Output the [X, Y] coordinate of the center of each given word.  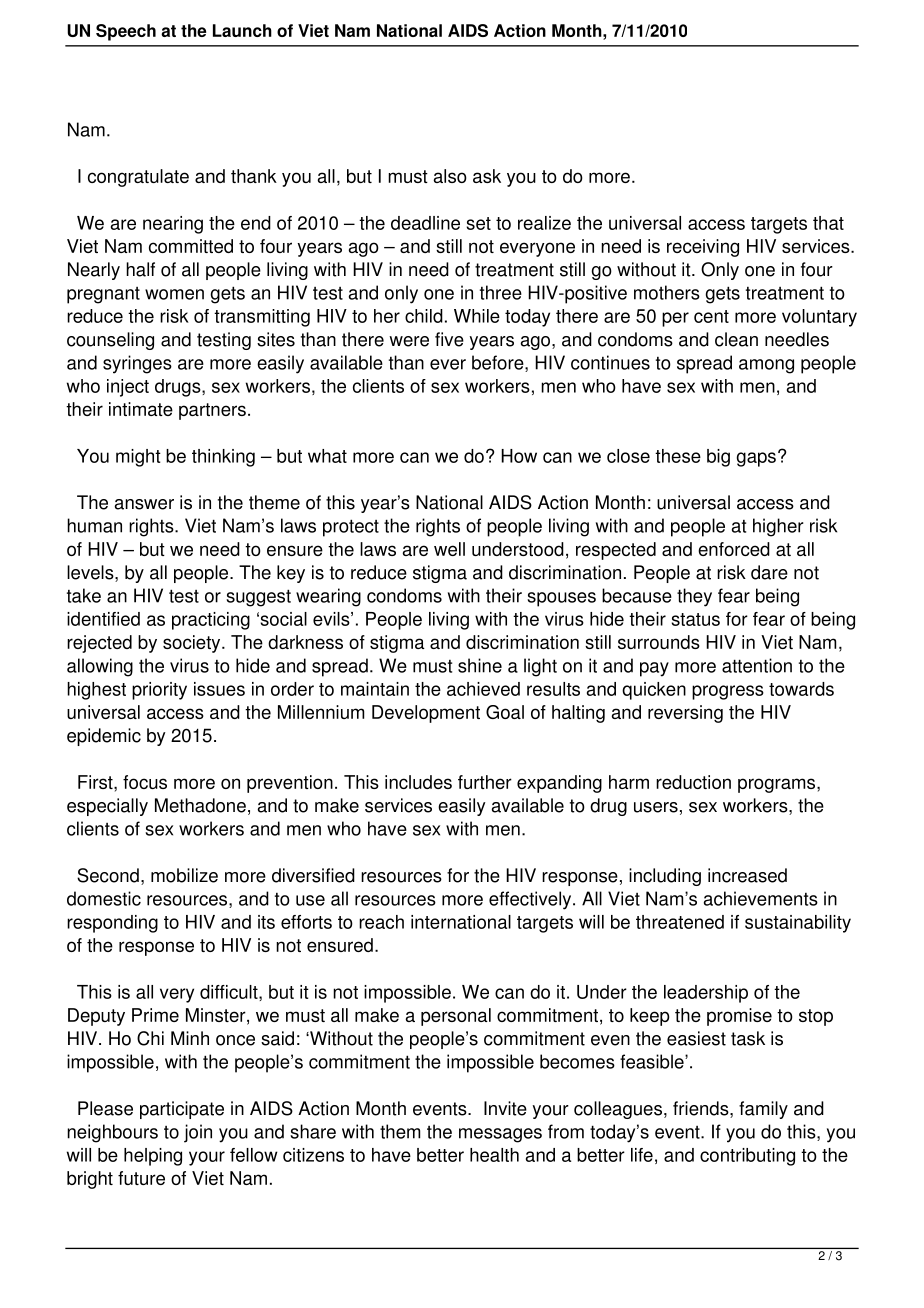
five [449, 339]
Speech [126, 32]
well [449, 549]
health [494, 1155]
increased [747, 875]
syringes [137, 364]
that [828, 223]
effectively [531, 900]
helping [153, 1157]
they [694, 597]
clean [736, 339]
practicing [211, 621]
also [450, 176]
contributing [747, 1157]
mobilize [184, 875]
